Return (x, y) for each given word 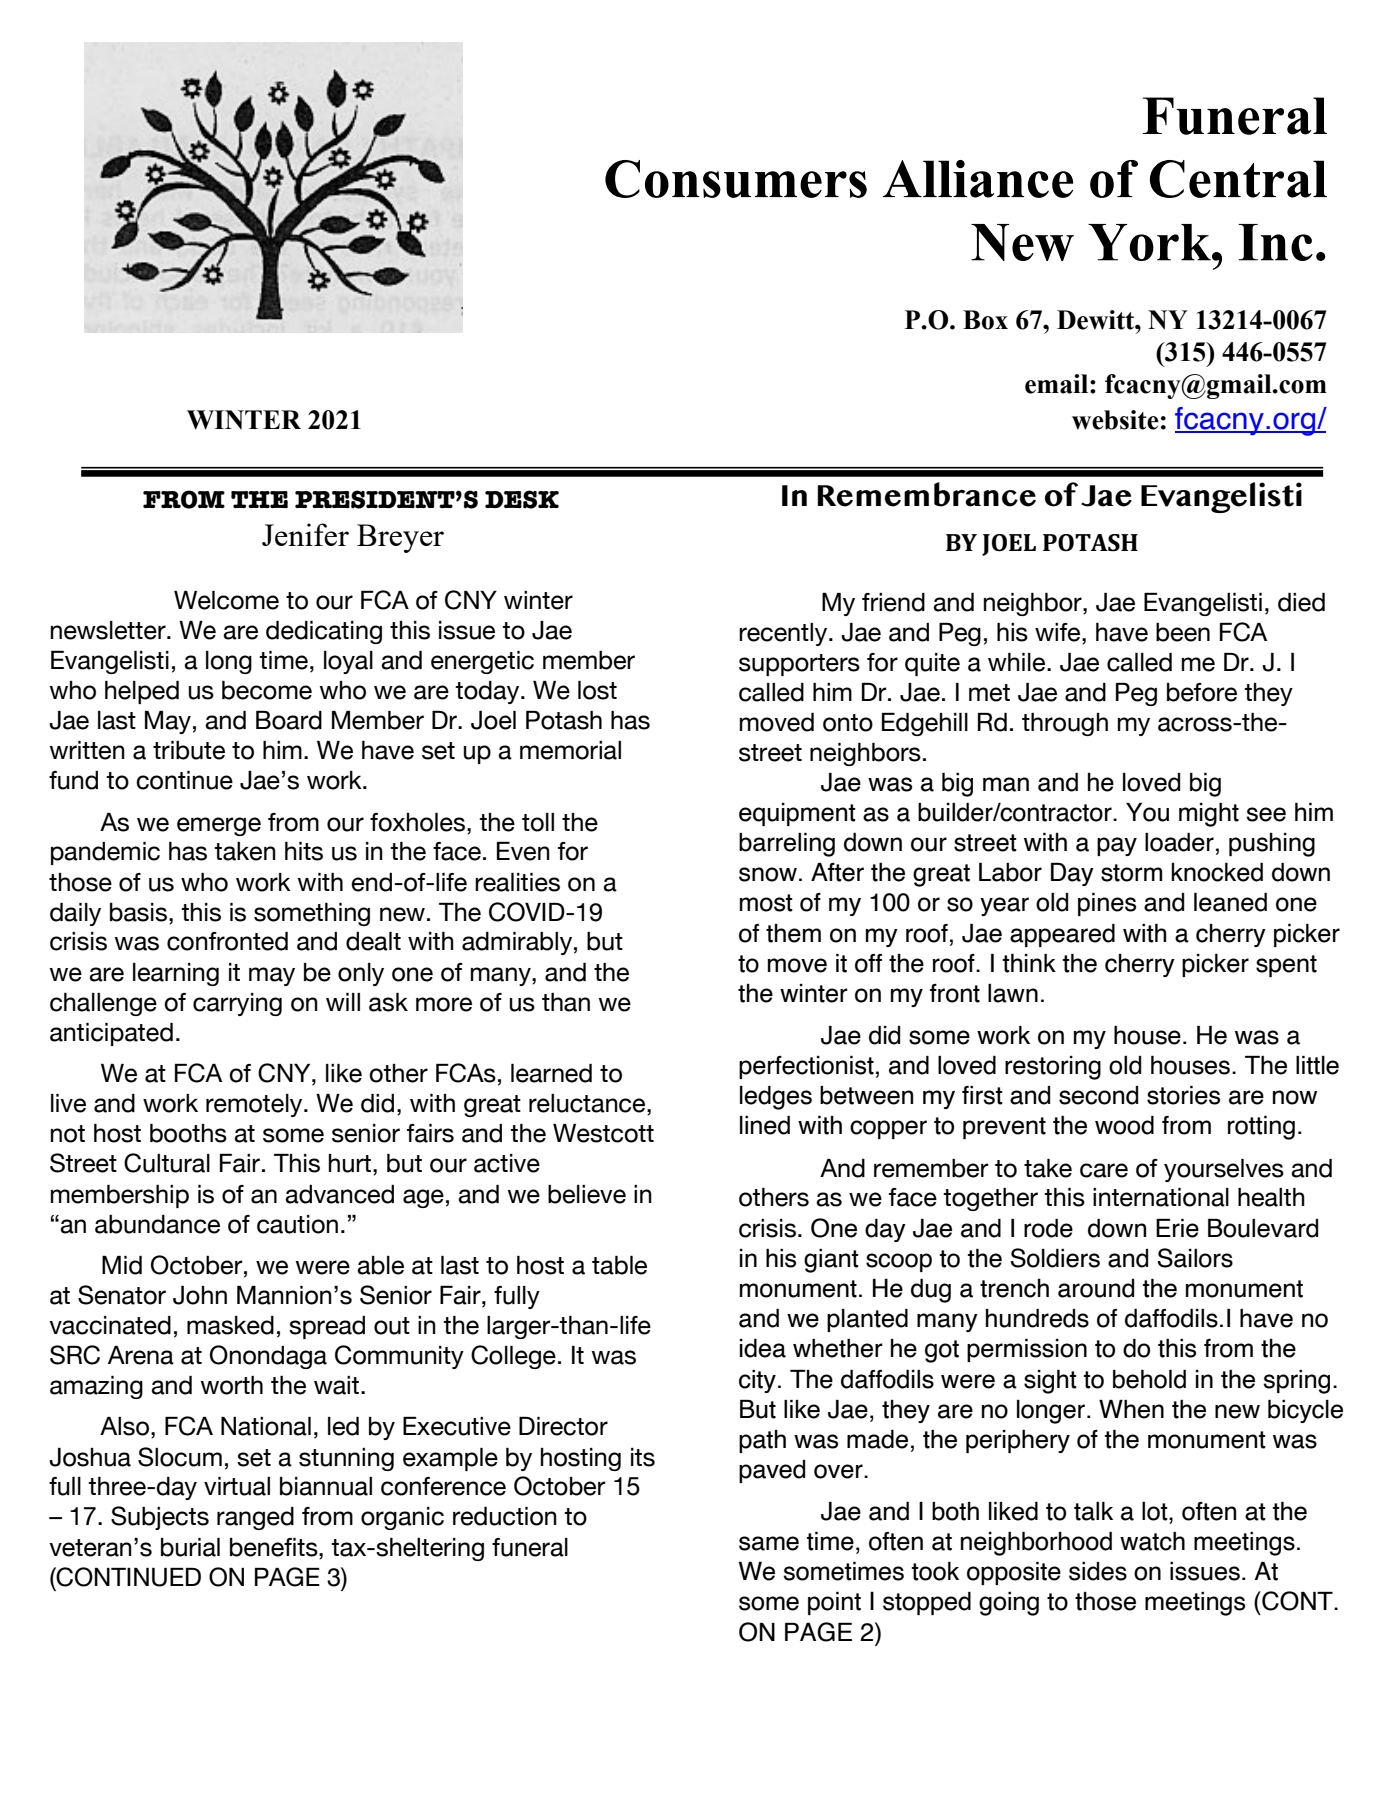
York (1150, 242)
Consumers (736, 179)
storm (1131, 873)
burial (190, 1547)
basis (138, 912)
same (769, 1543)
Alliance (978, 179)
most (766, 903)
